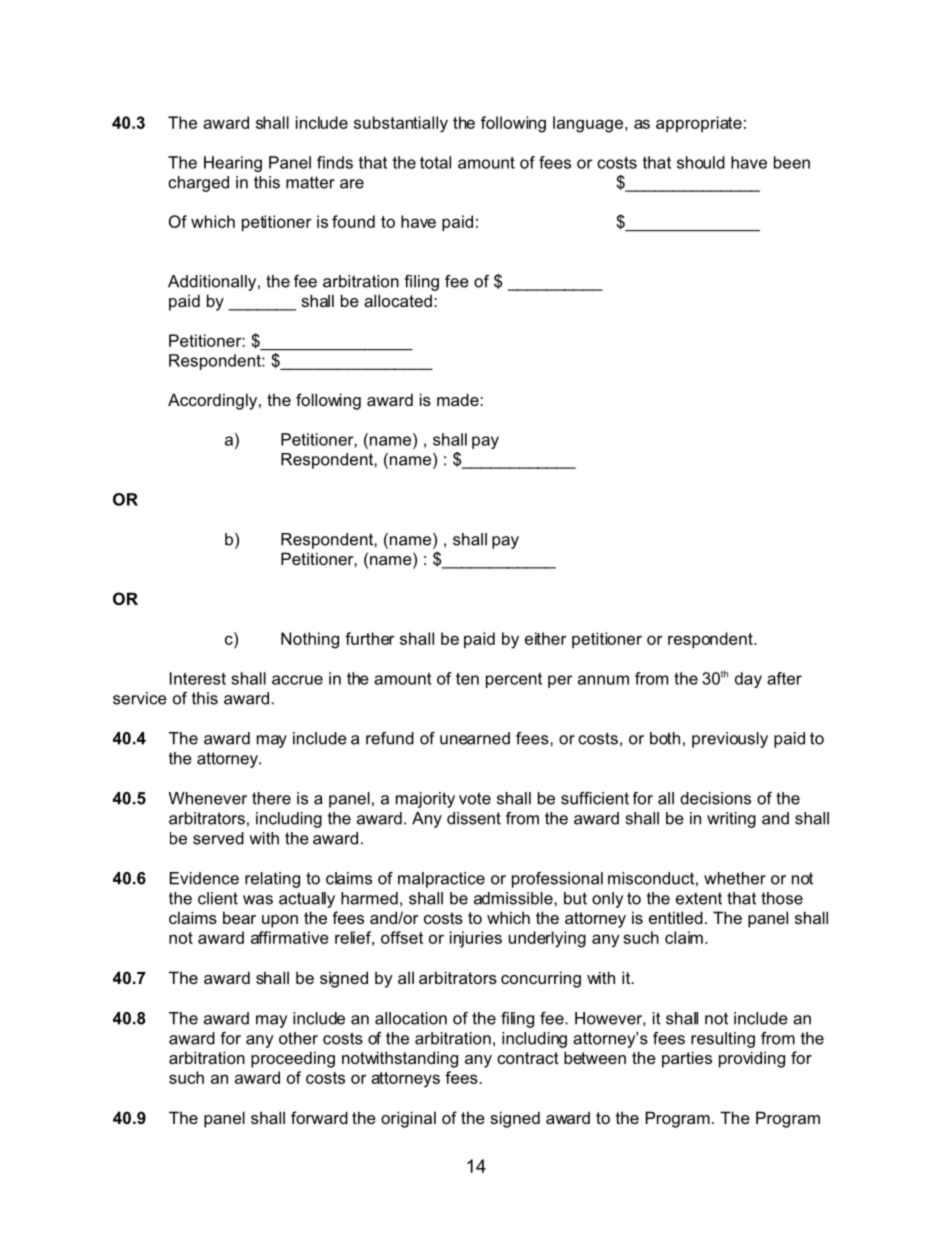 The height and width of the screenshot is (1233, 952). Describe the element at coordinates (441, 880) in the screenshot. I see `malpractice` at that location.
